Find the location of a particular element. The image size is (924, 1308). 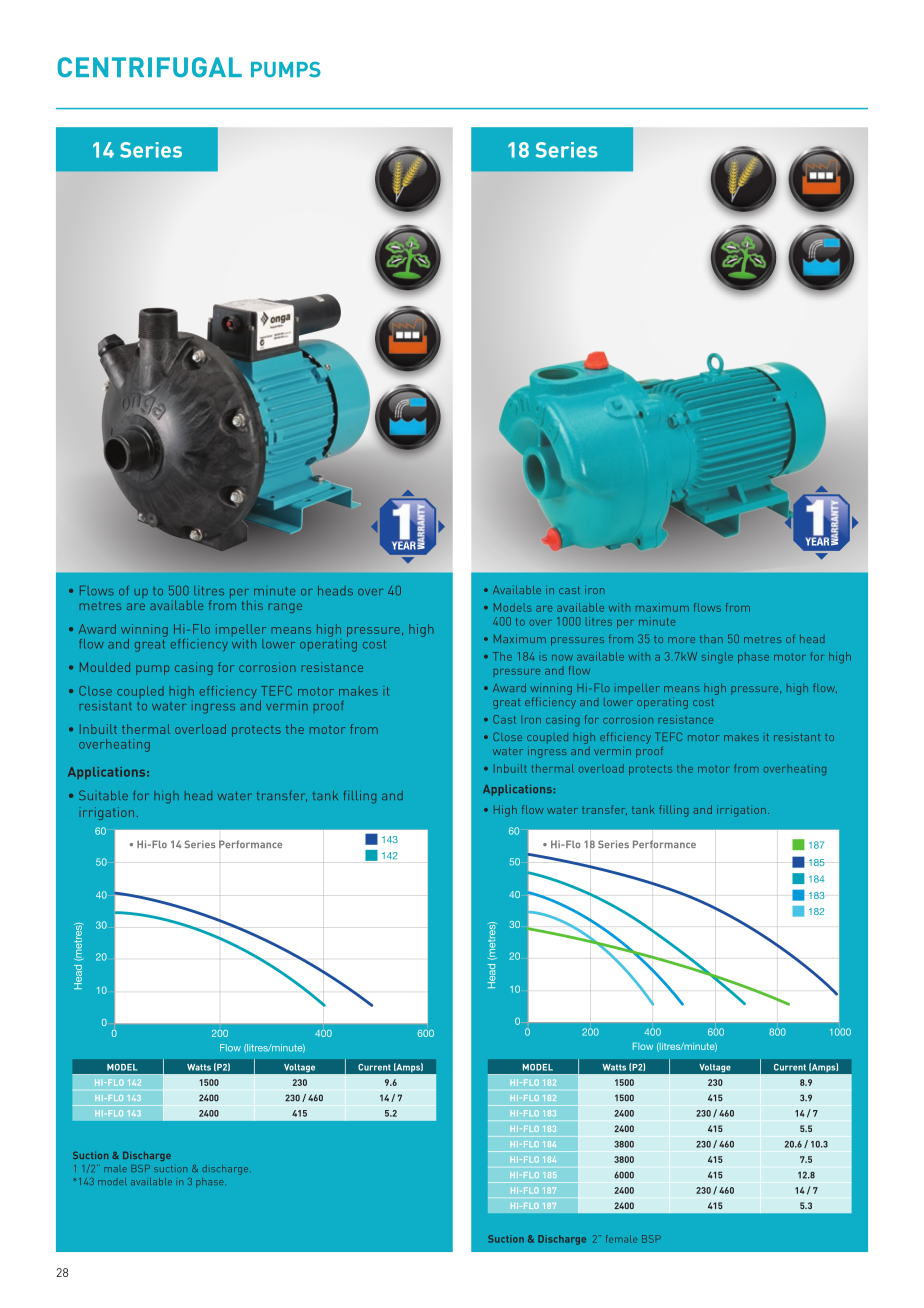

CENTRIFUGAL is located at coordinates (150, 67).
